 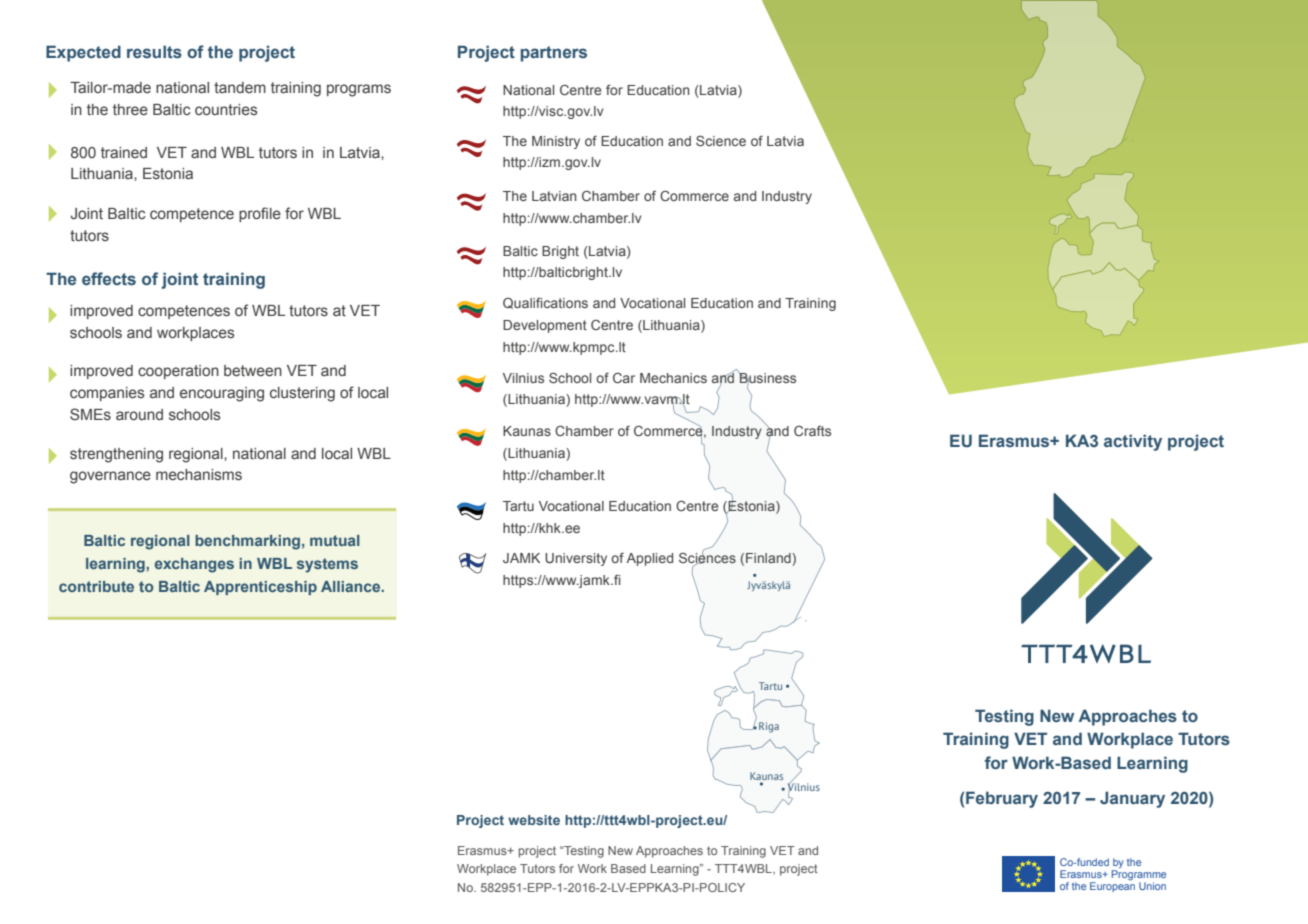 What do you see at coordinates (554, 54) in the page?
I see `partners` at bounding box center [554, 54].
